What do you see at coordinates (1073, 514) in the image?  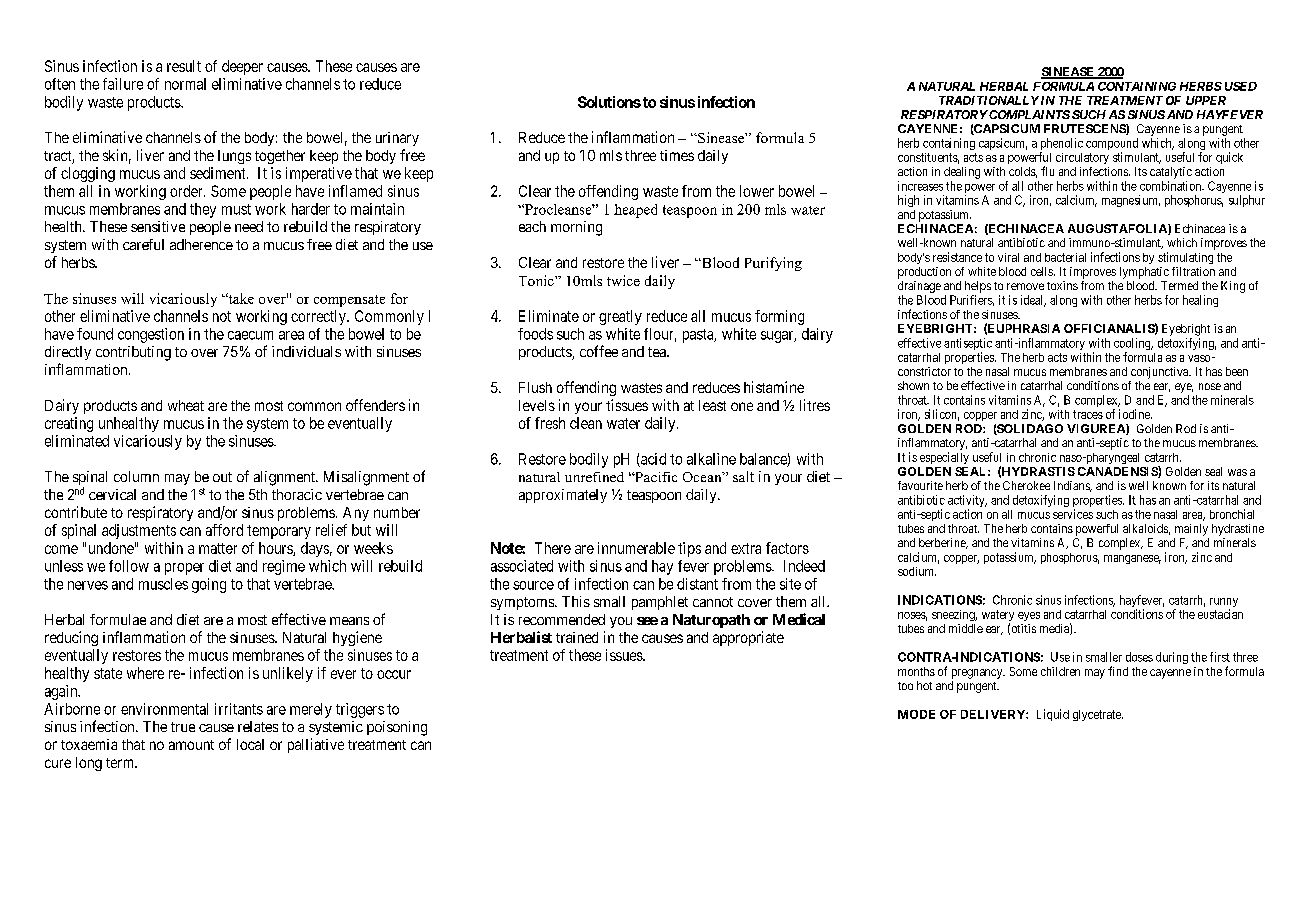 I see `services` at bounding box center [1073, 514].
